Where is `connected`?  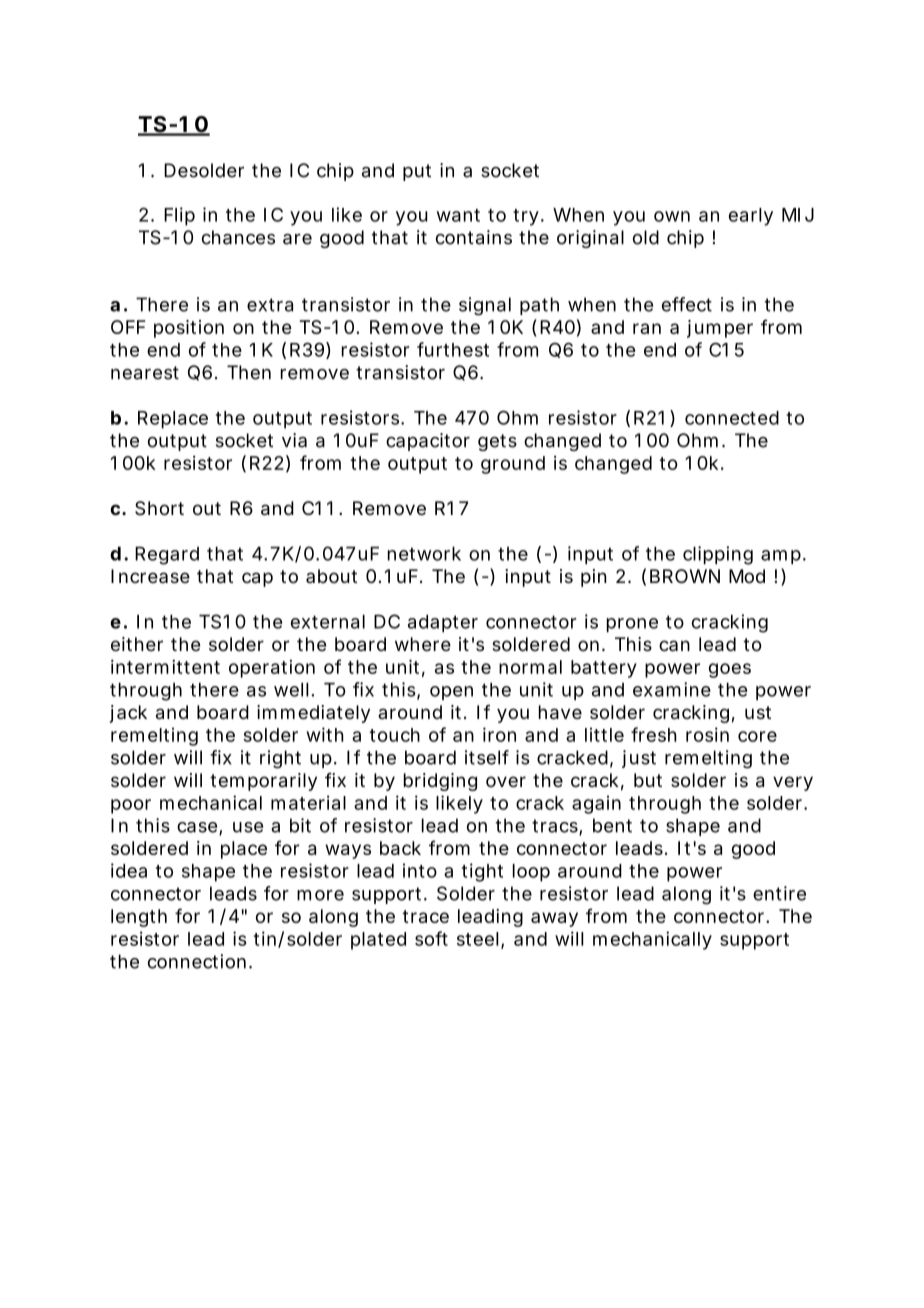
connected is located at coordinates (732, 418).
